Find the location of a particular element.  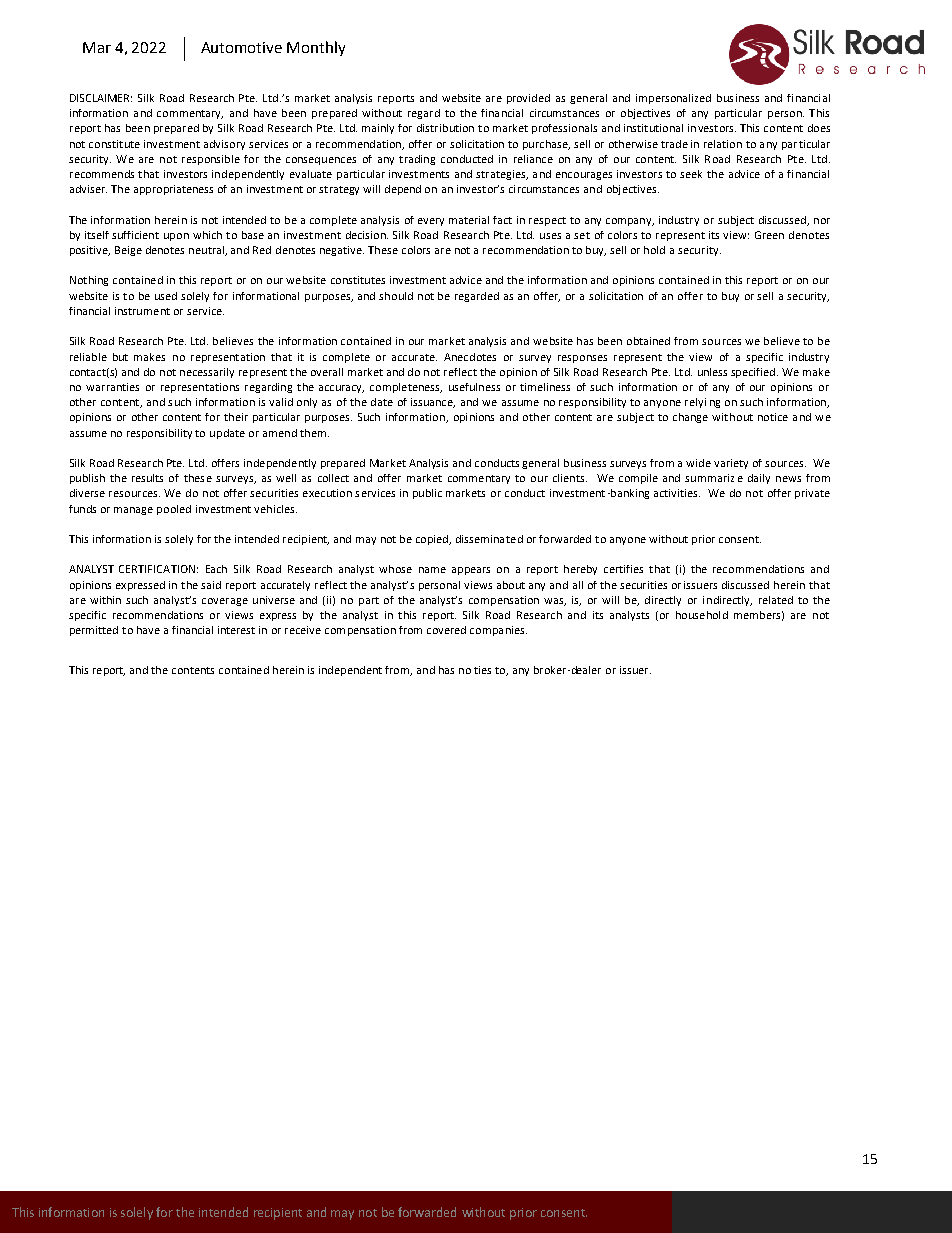

Green is located at coordinates (769, 235).
